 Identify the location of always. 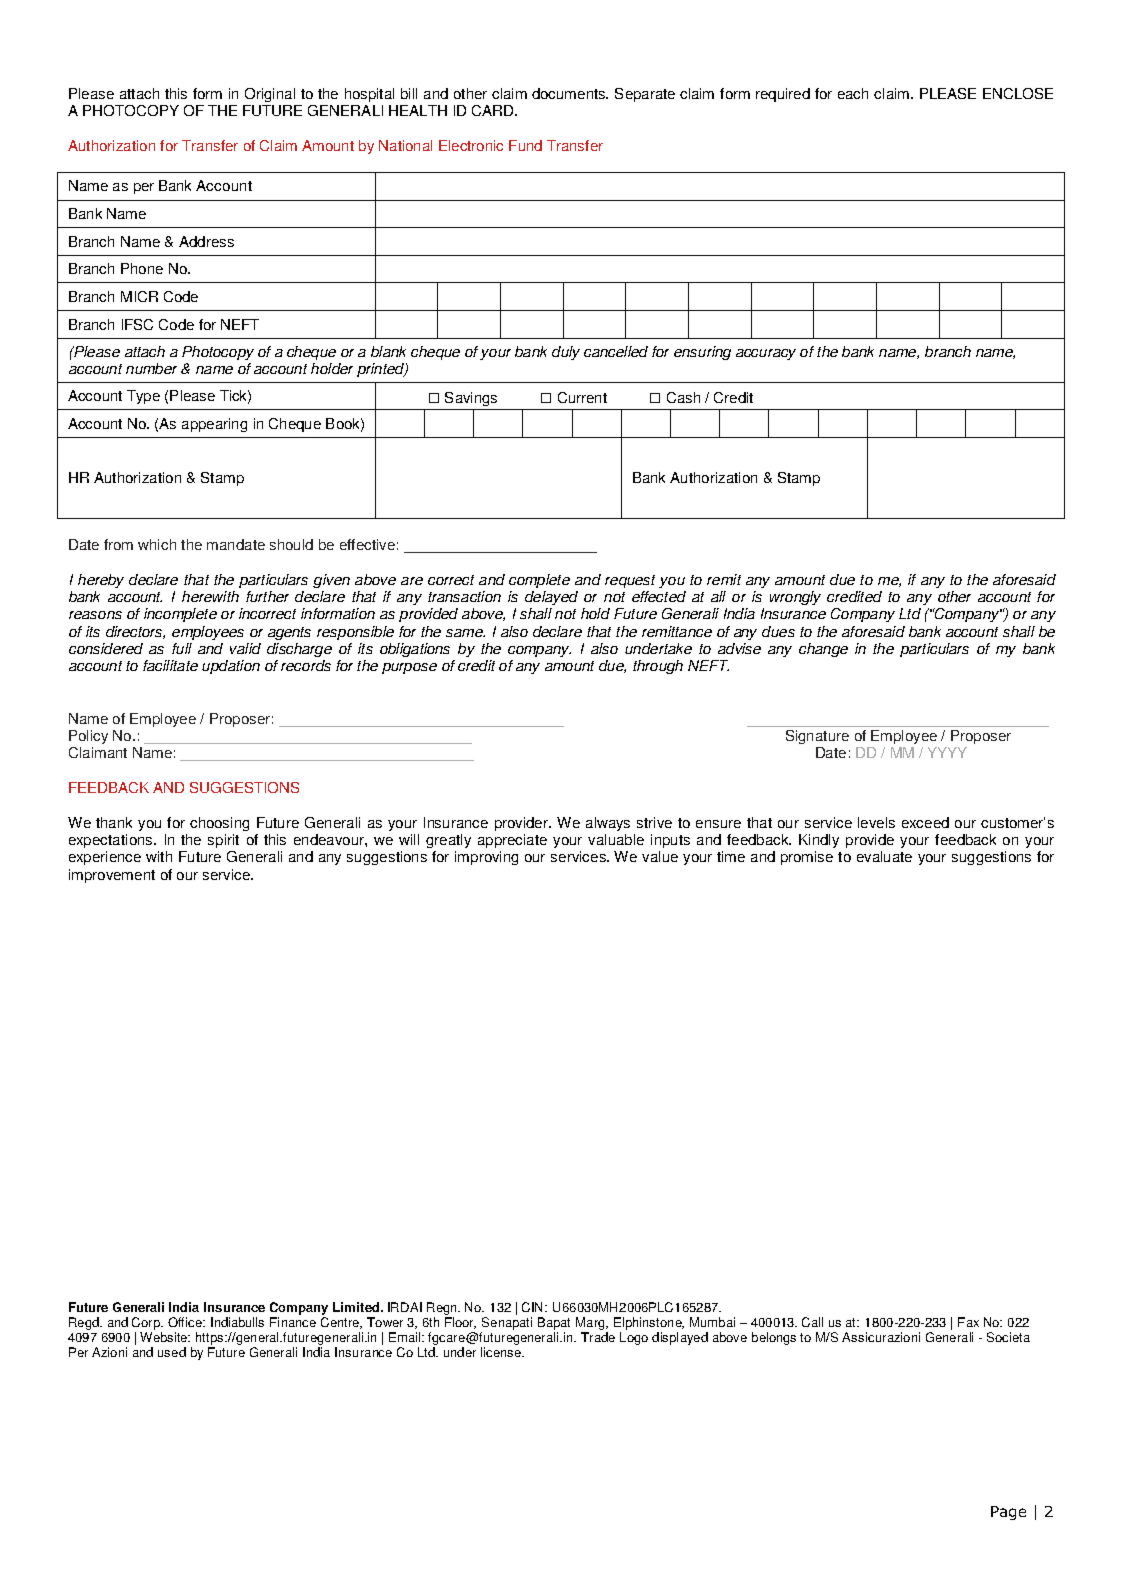
(608, 824).
